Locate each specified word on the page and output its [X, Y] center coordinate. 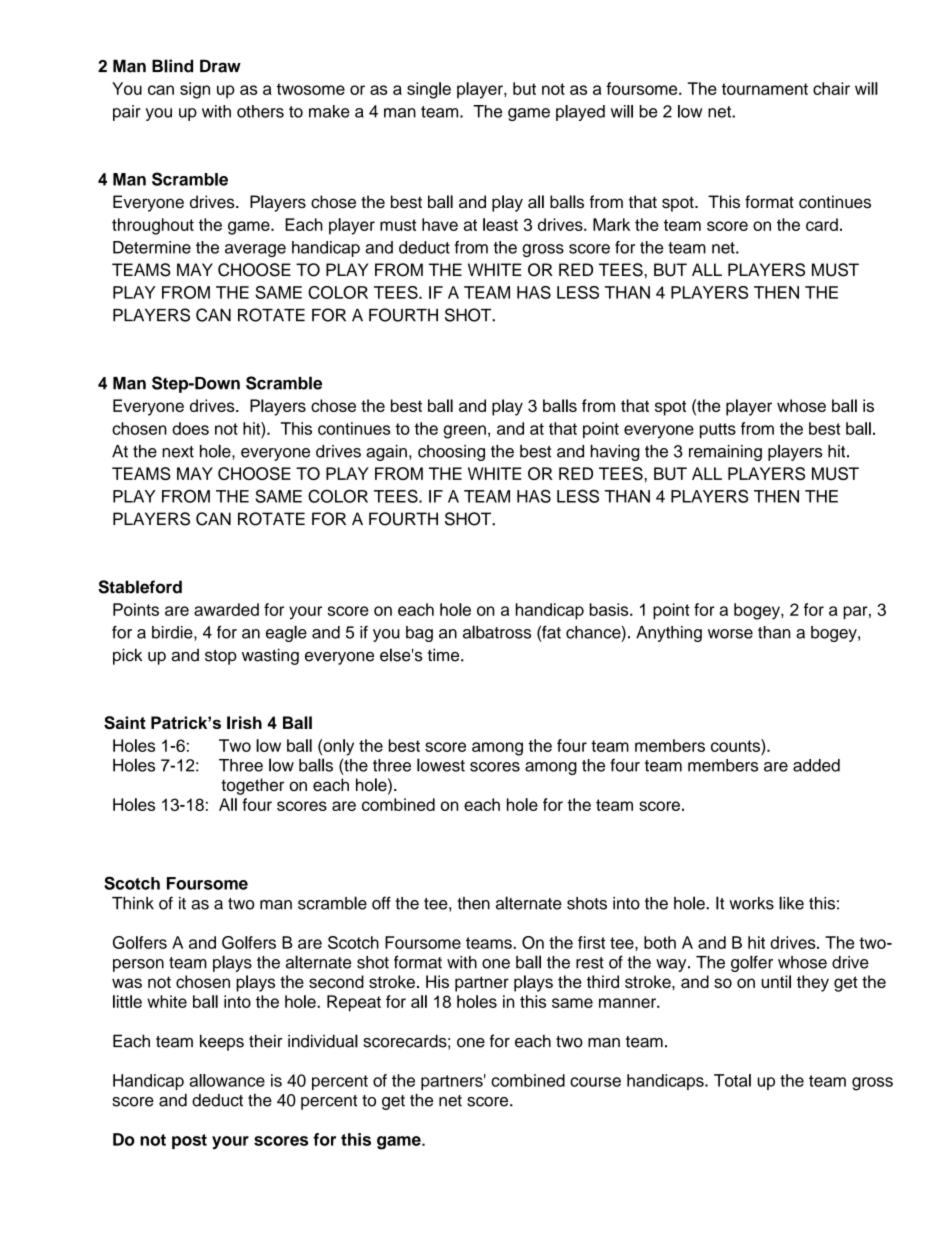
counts [736, 745]
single [429, 90]
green [464, 432]
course [595, 1082]
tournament [765, 89]
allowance [227, 1080]
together [252, 786]
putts [718, 430]
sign [195, 90]
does [190, 428]
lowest [441, 765]
